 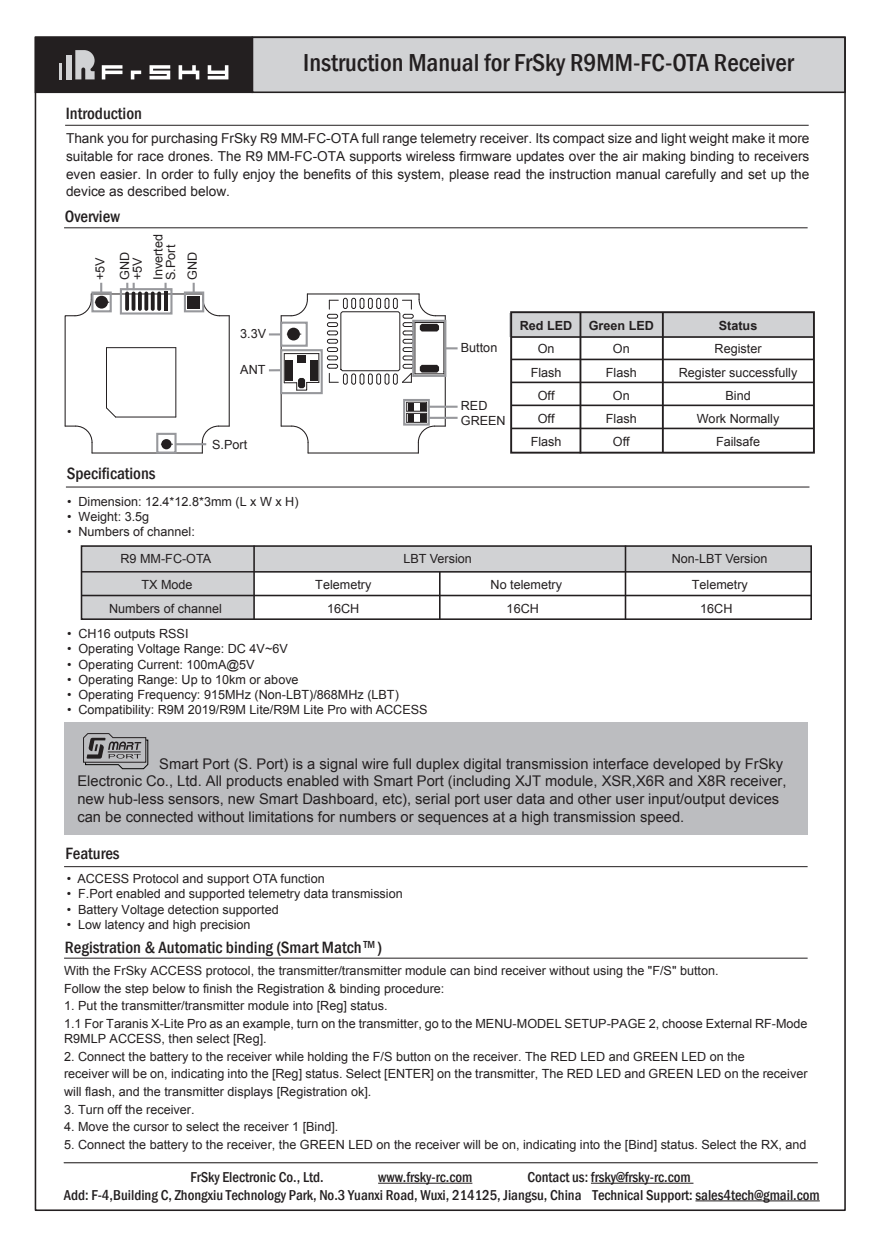 I want to click on Contact, so click(x=549, y=1177).
